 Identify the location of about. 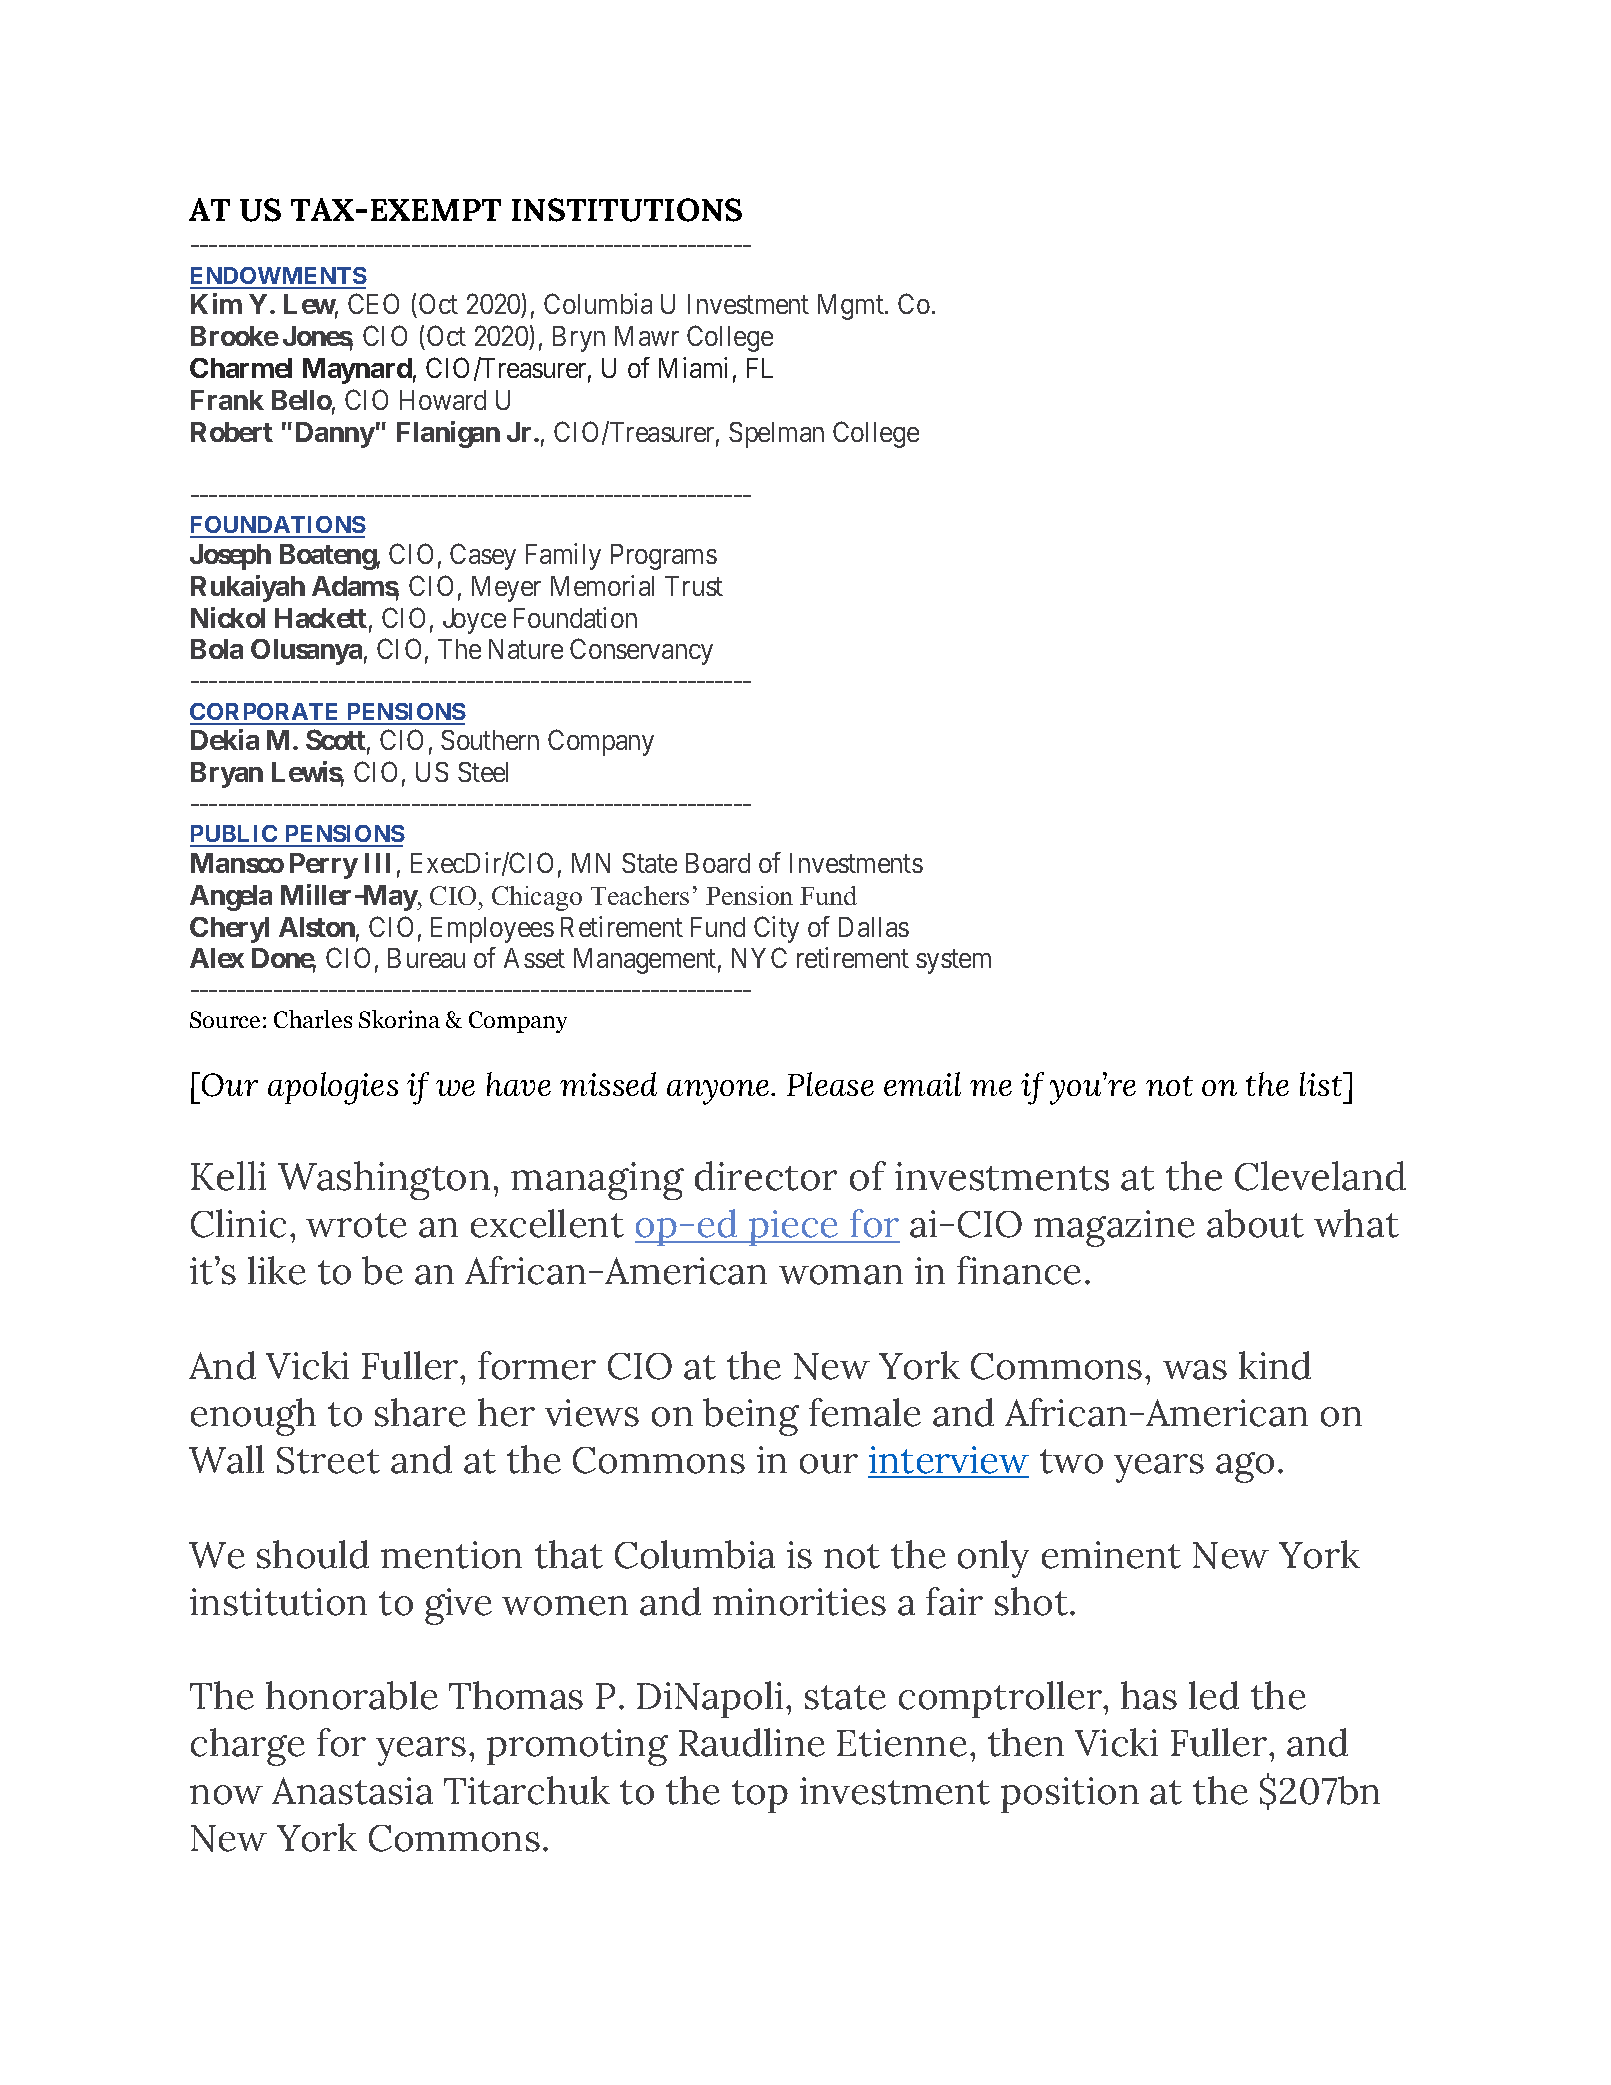
(1255, 1223).
